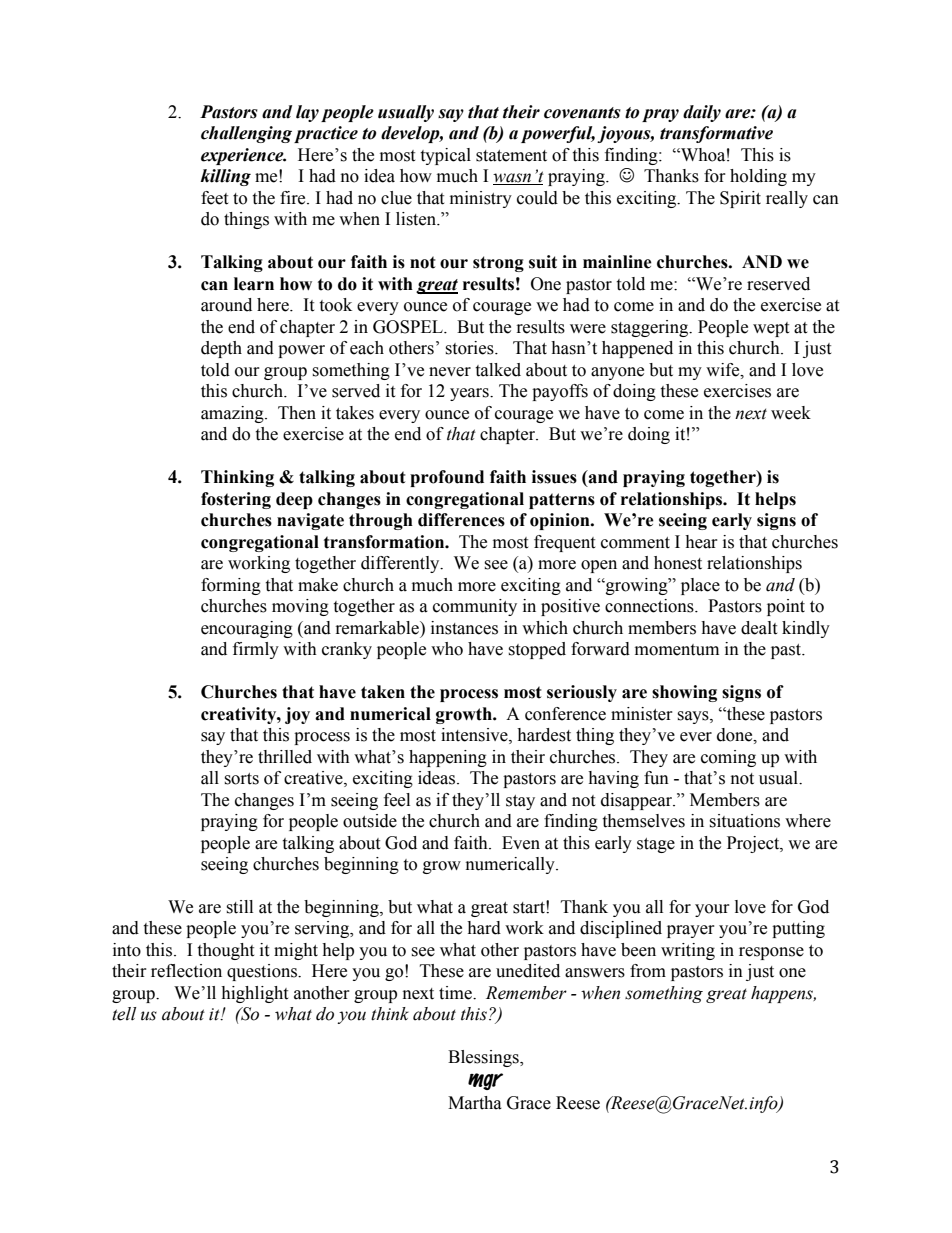  What do you see at coordinates (700, 586) in the screenshot?
I see `place` at bounding box center [700, 586].
